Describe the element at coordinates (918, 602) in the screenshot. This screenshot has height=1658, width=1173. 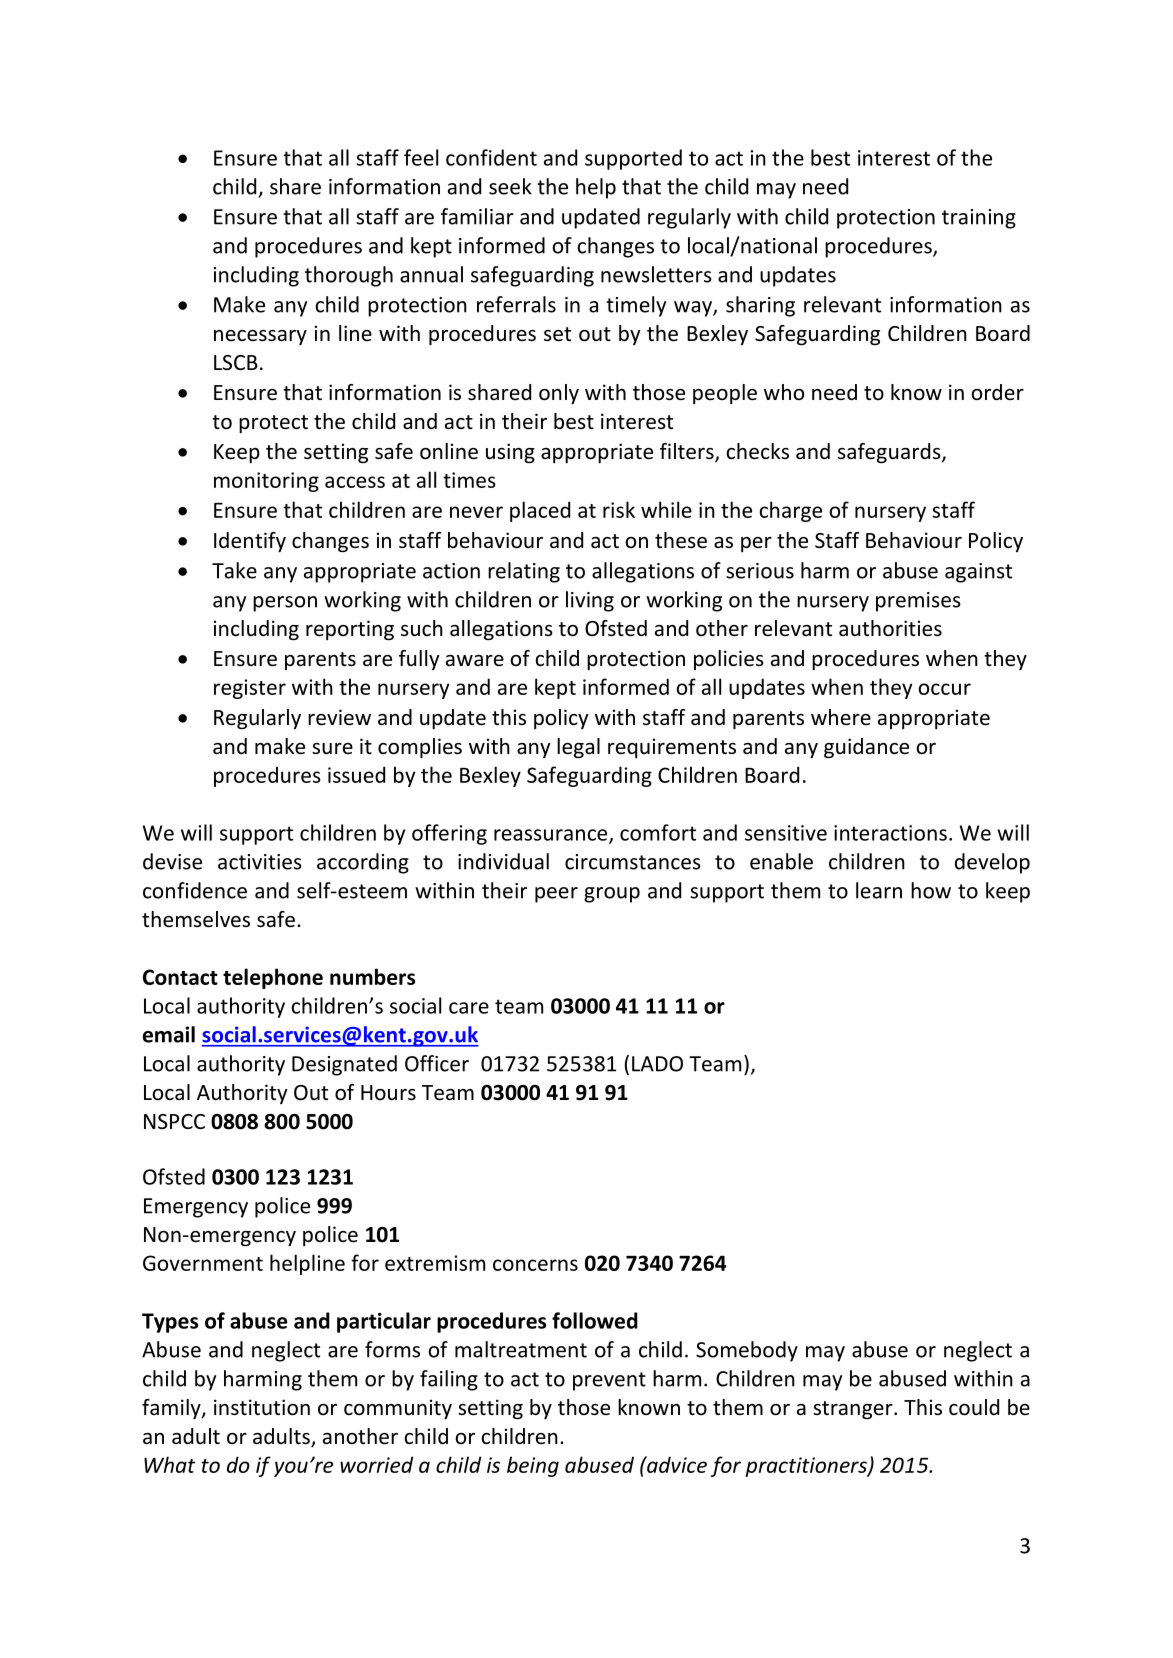
I see `premises` at that location.
